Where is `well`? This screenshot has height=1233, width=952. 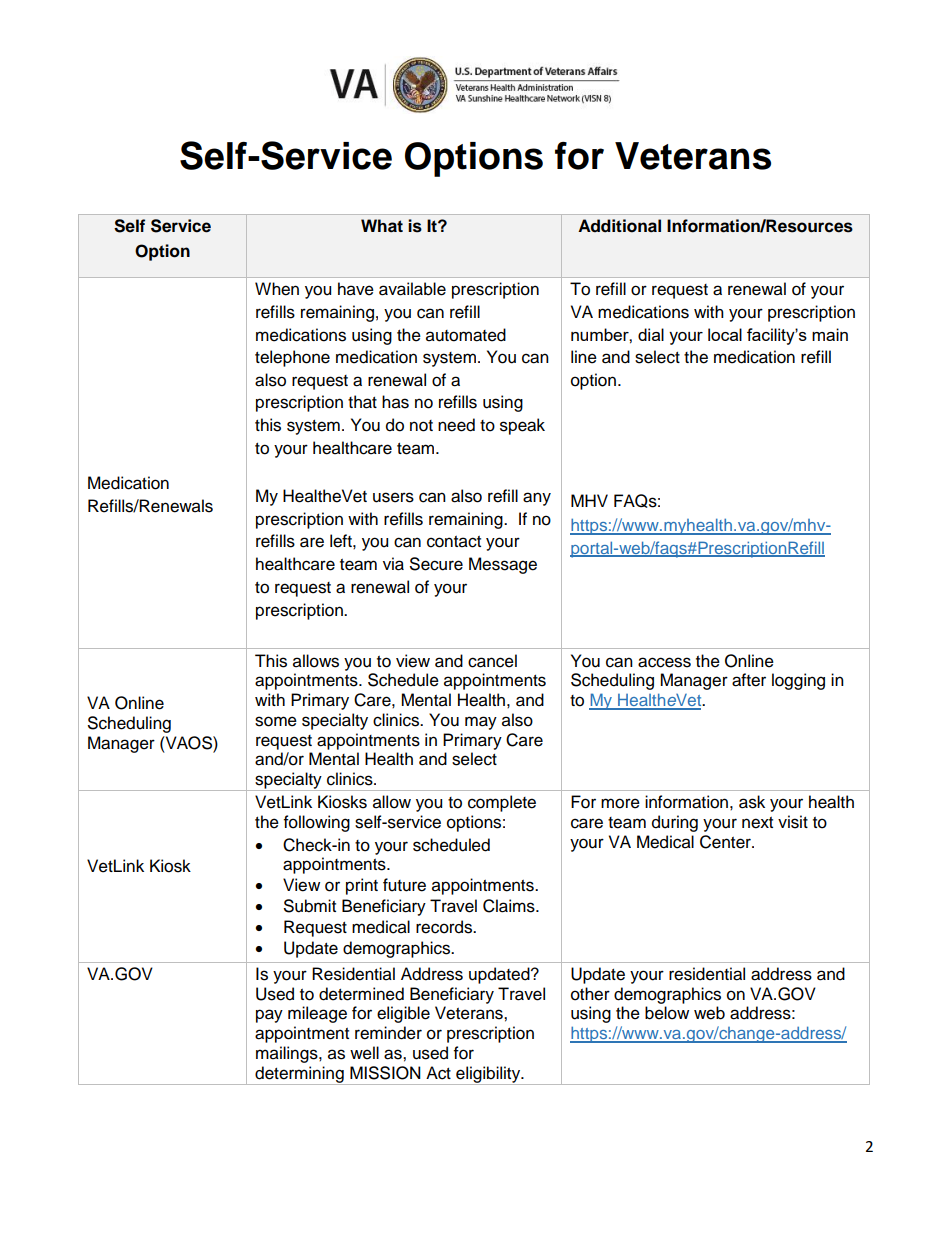
well is located at coordinates (364, 1053).
